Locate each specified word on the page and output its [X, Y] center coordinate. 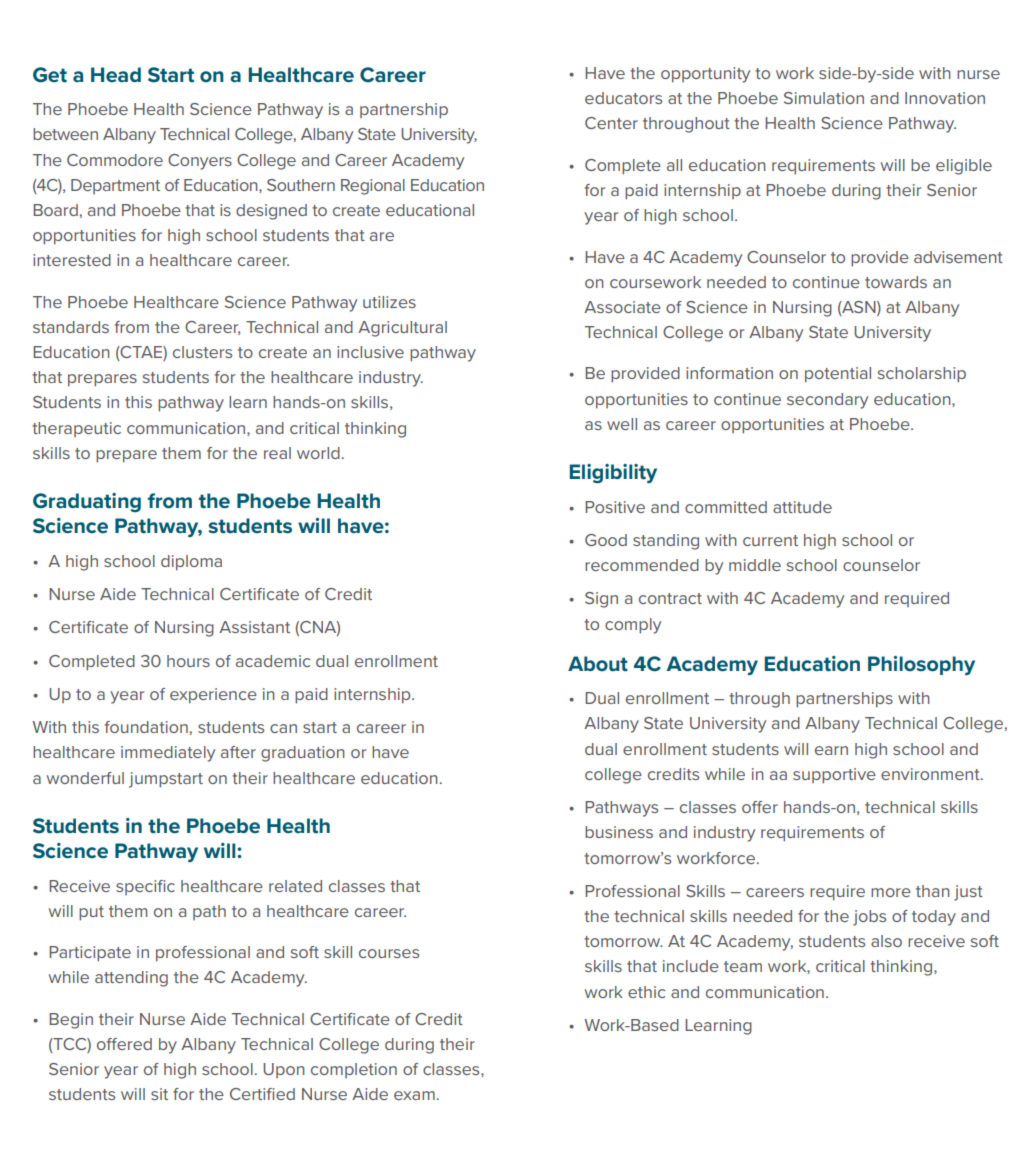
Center [611, 123]
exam [414, 1095]
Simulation [824, 98]
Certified [262, 1094]
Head [116, 74]
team [743, 966]
